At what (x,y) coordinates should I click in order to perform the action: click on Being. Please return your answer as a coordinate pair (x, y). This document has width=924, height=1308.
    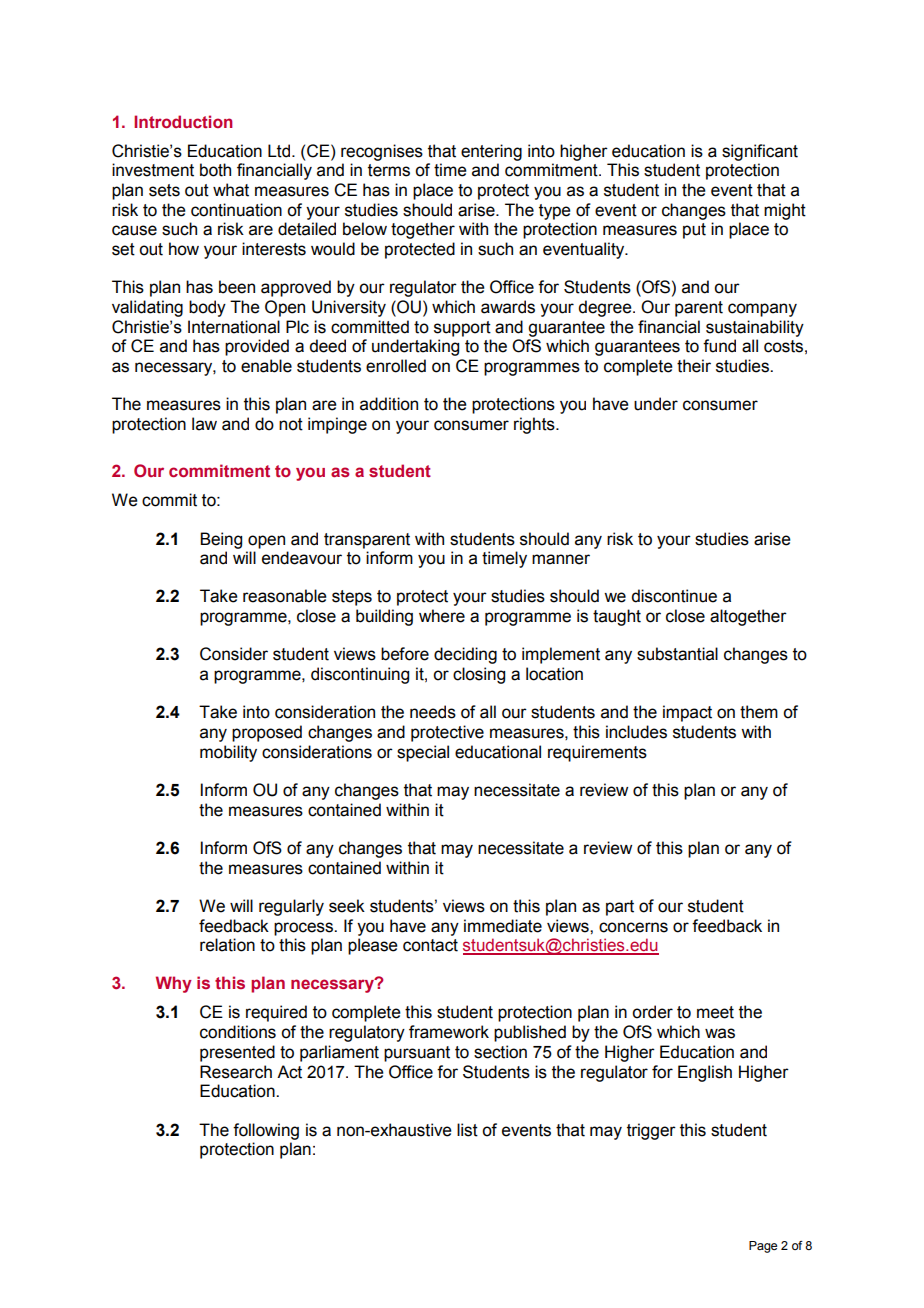
    Looking at the image, I should click on (221, 540).
